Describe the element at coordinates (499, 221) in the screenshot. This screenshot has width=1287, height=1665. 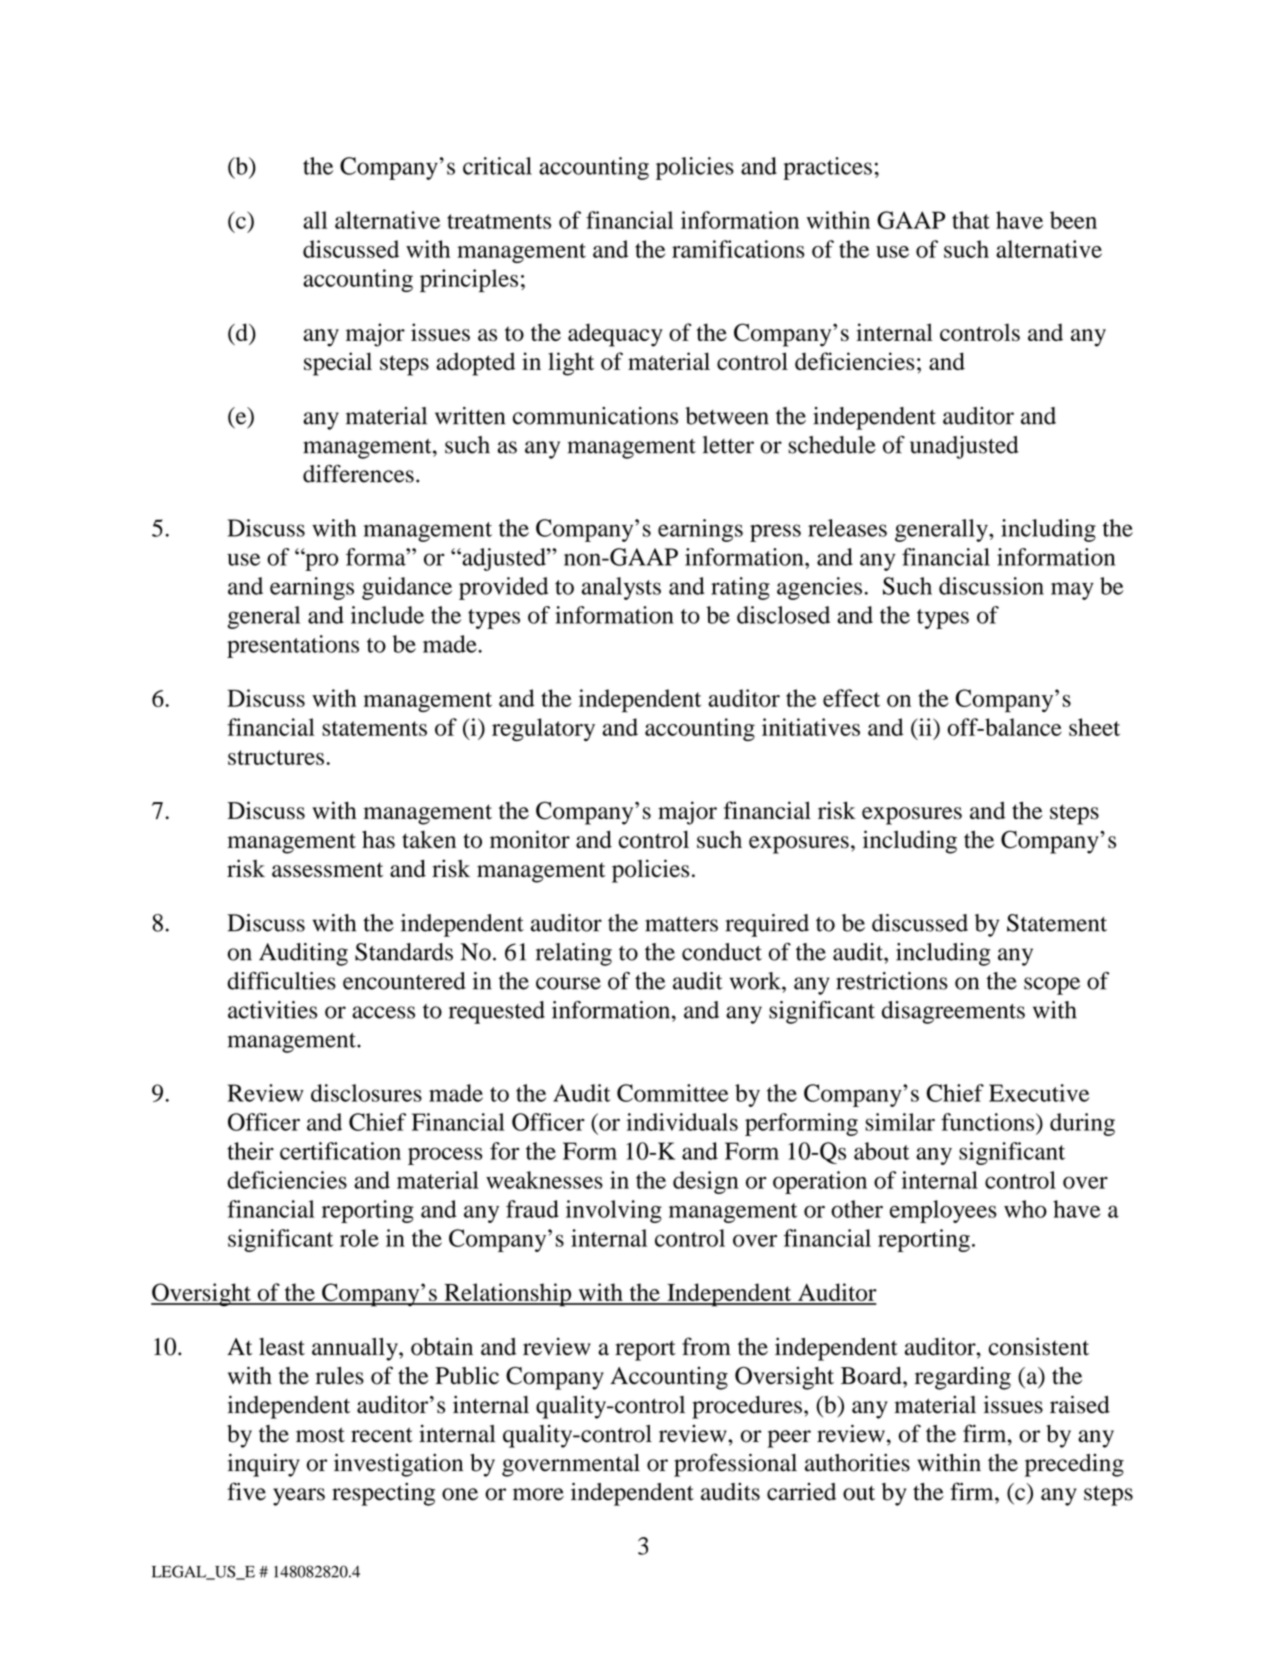
I see `treatments` at that location.
